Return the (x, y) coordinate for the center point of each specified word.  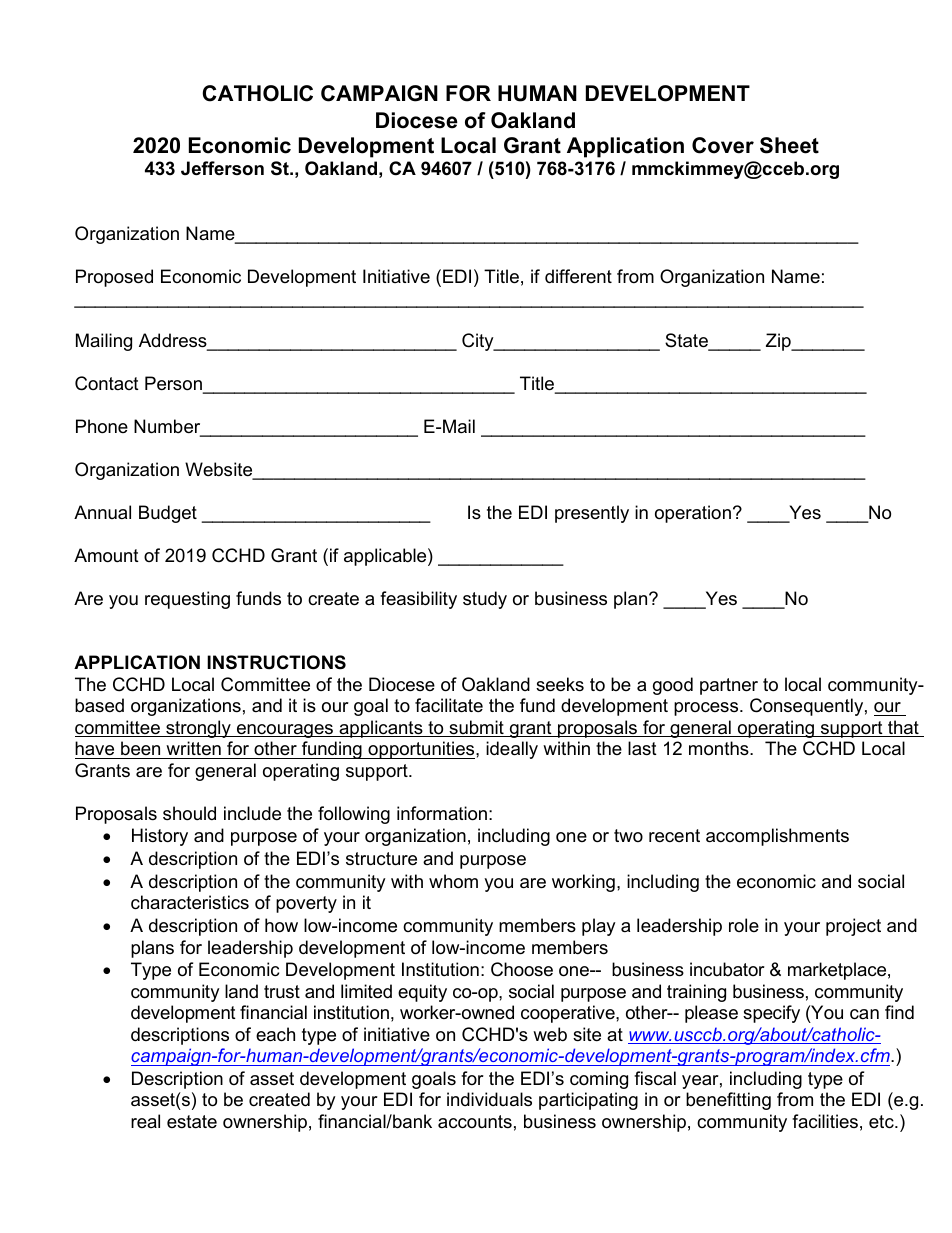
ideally (512, 750)
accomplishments (777, 837)
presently (592, 514)
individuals (489, 1099)
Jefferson (222, 168)
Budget (168, 514)
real (145, 1121)
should (189, 813)
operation (693, 514)
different (578, 276)
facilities (825, 1121)
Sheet (789, 145)
